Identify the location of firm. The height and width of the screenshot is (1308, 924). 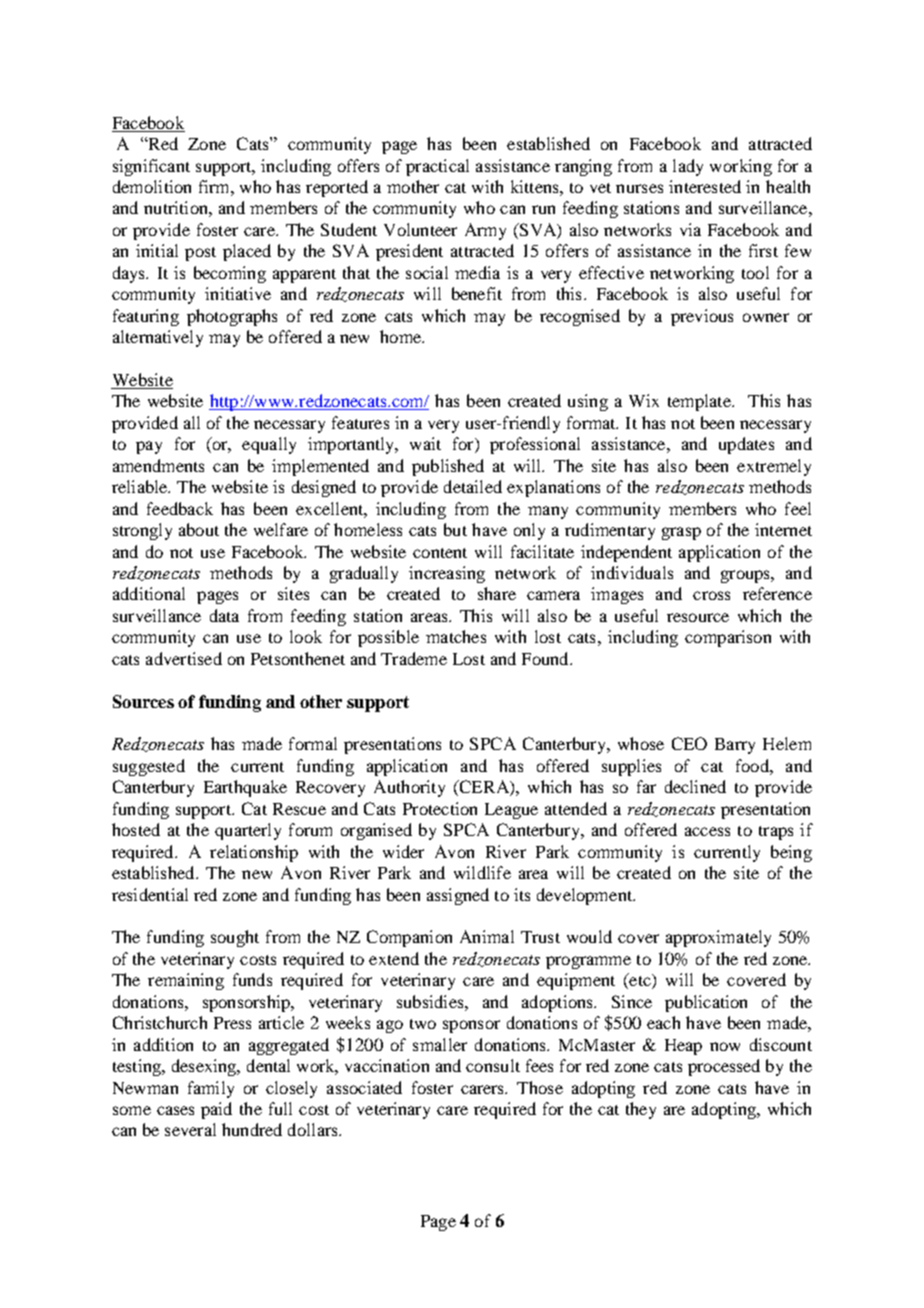
(215, 186).
